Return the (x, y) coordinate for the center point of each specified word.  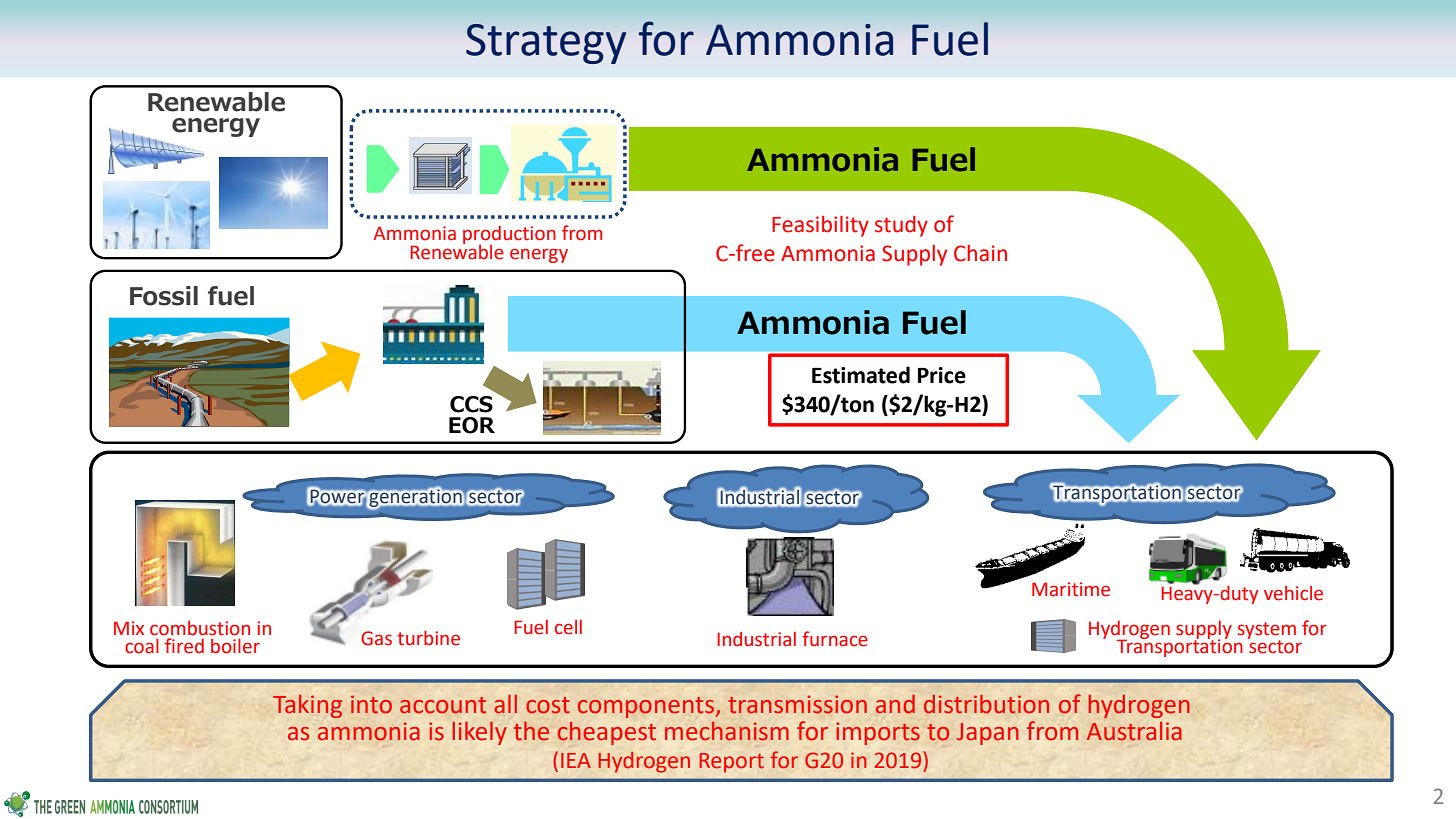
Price (942, 375)
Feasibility (820, 226)
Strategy (546, 44)
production (509, 236)
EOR (472, 425)
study (901, 226)
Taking (307, 706)
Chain (980, 253)
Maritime (1071, 589)
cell (568, 627)
